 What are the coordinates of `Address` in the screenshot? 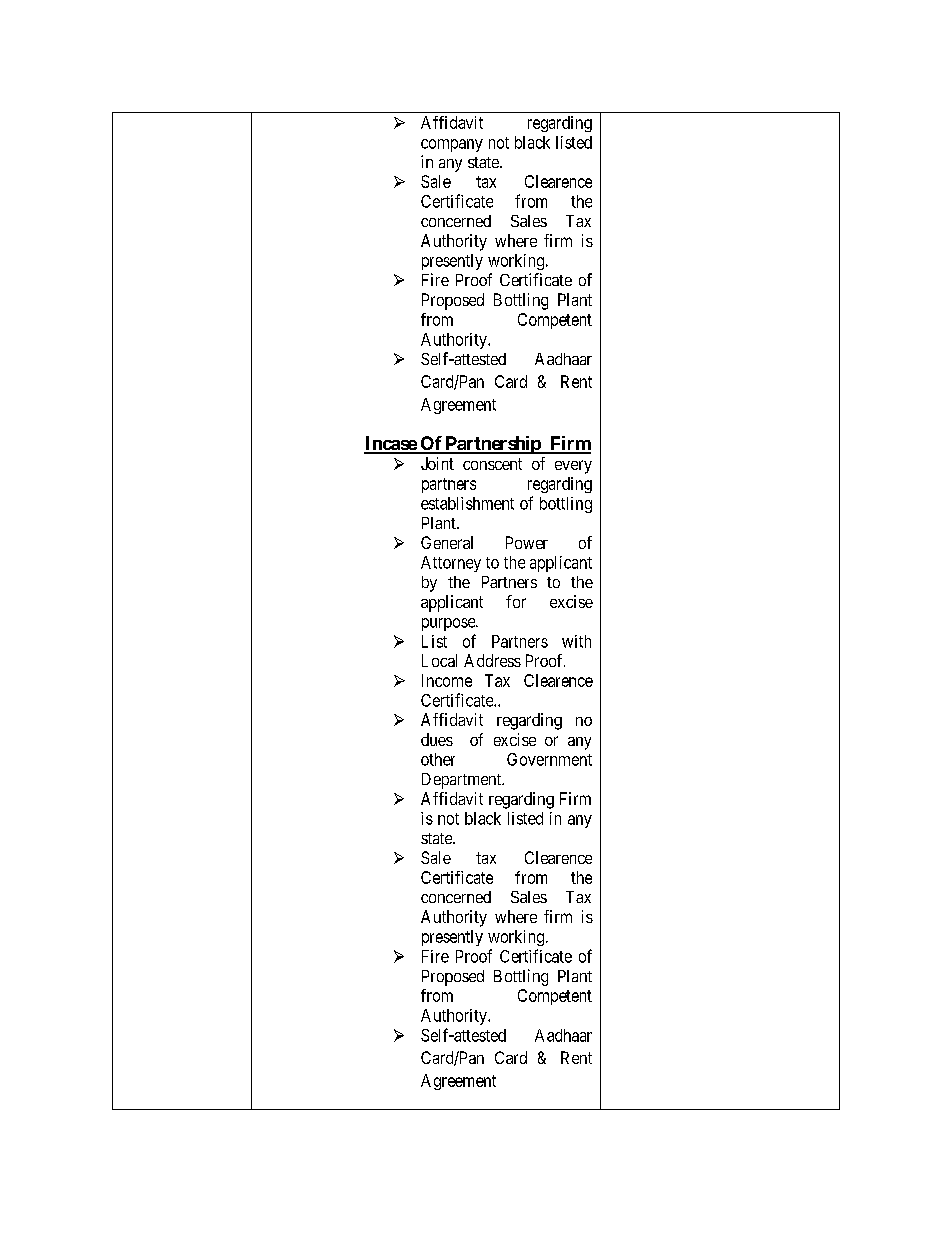 It's located at (492, 660).
